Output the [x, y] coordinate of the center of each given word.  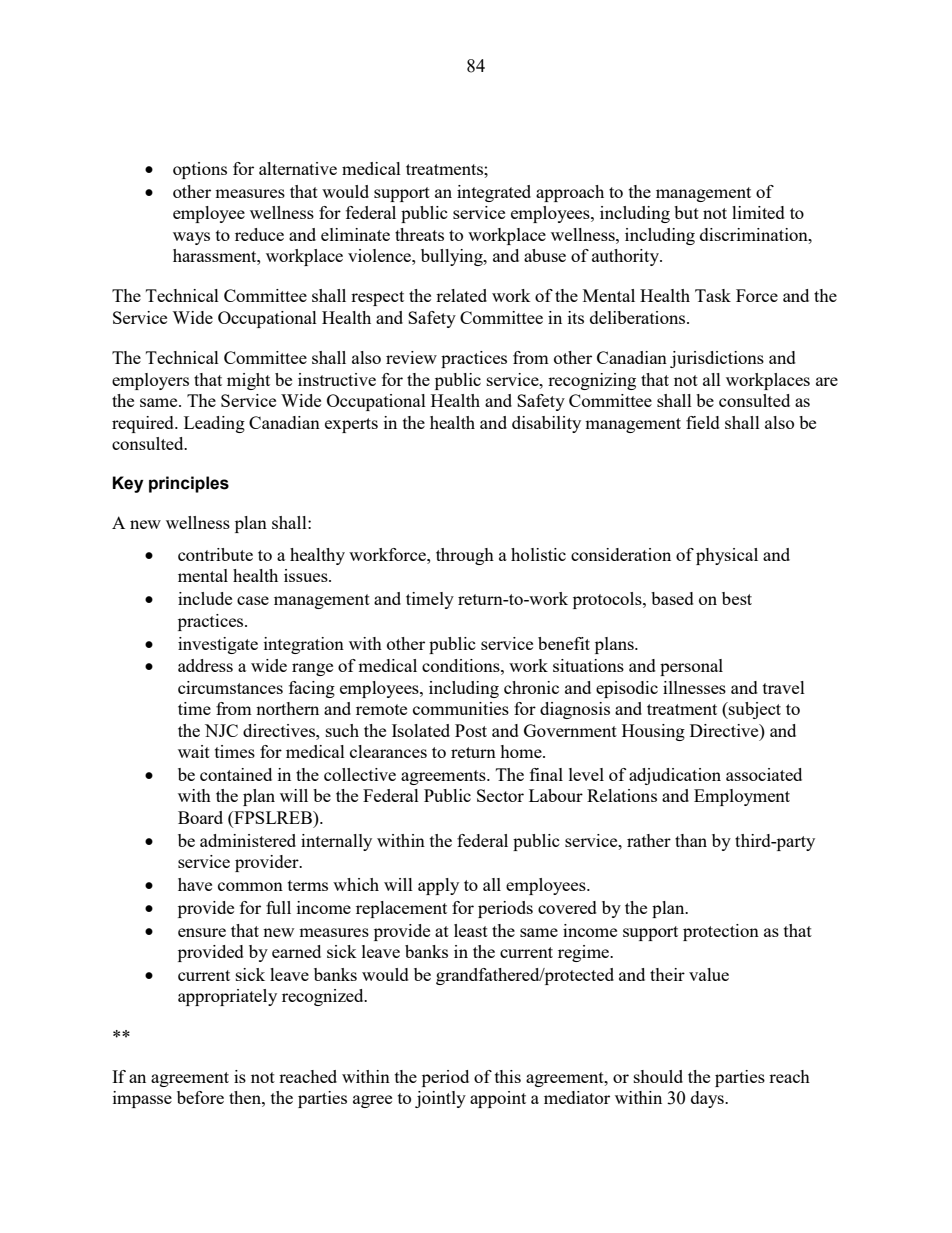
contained [236, 774]
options [200, 170]
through [465, 556]
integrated [494, 193]
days [708, 1099]
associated [764, 774]
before [200, 1097]
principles [189, 484]
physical [727, 556]
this [508, 1076]
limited [758, 212]
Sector [500, 795]
